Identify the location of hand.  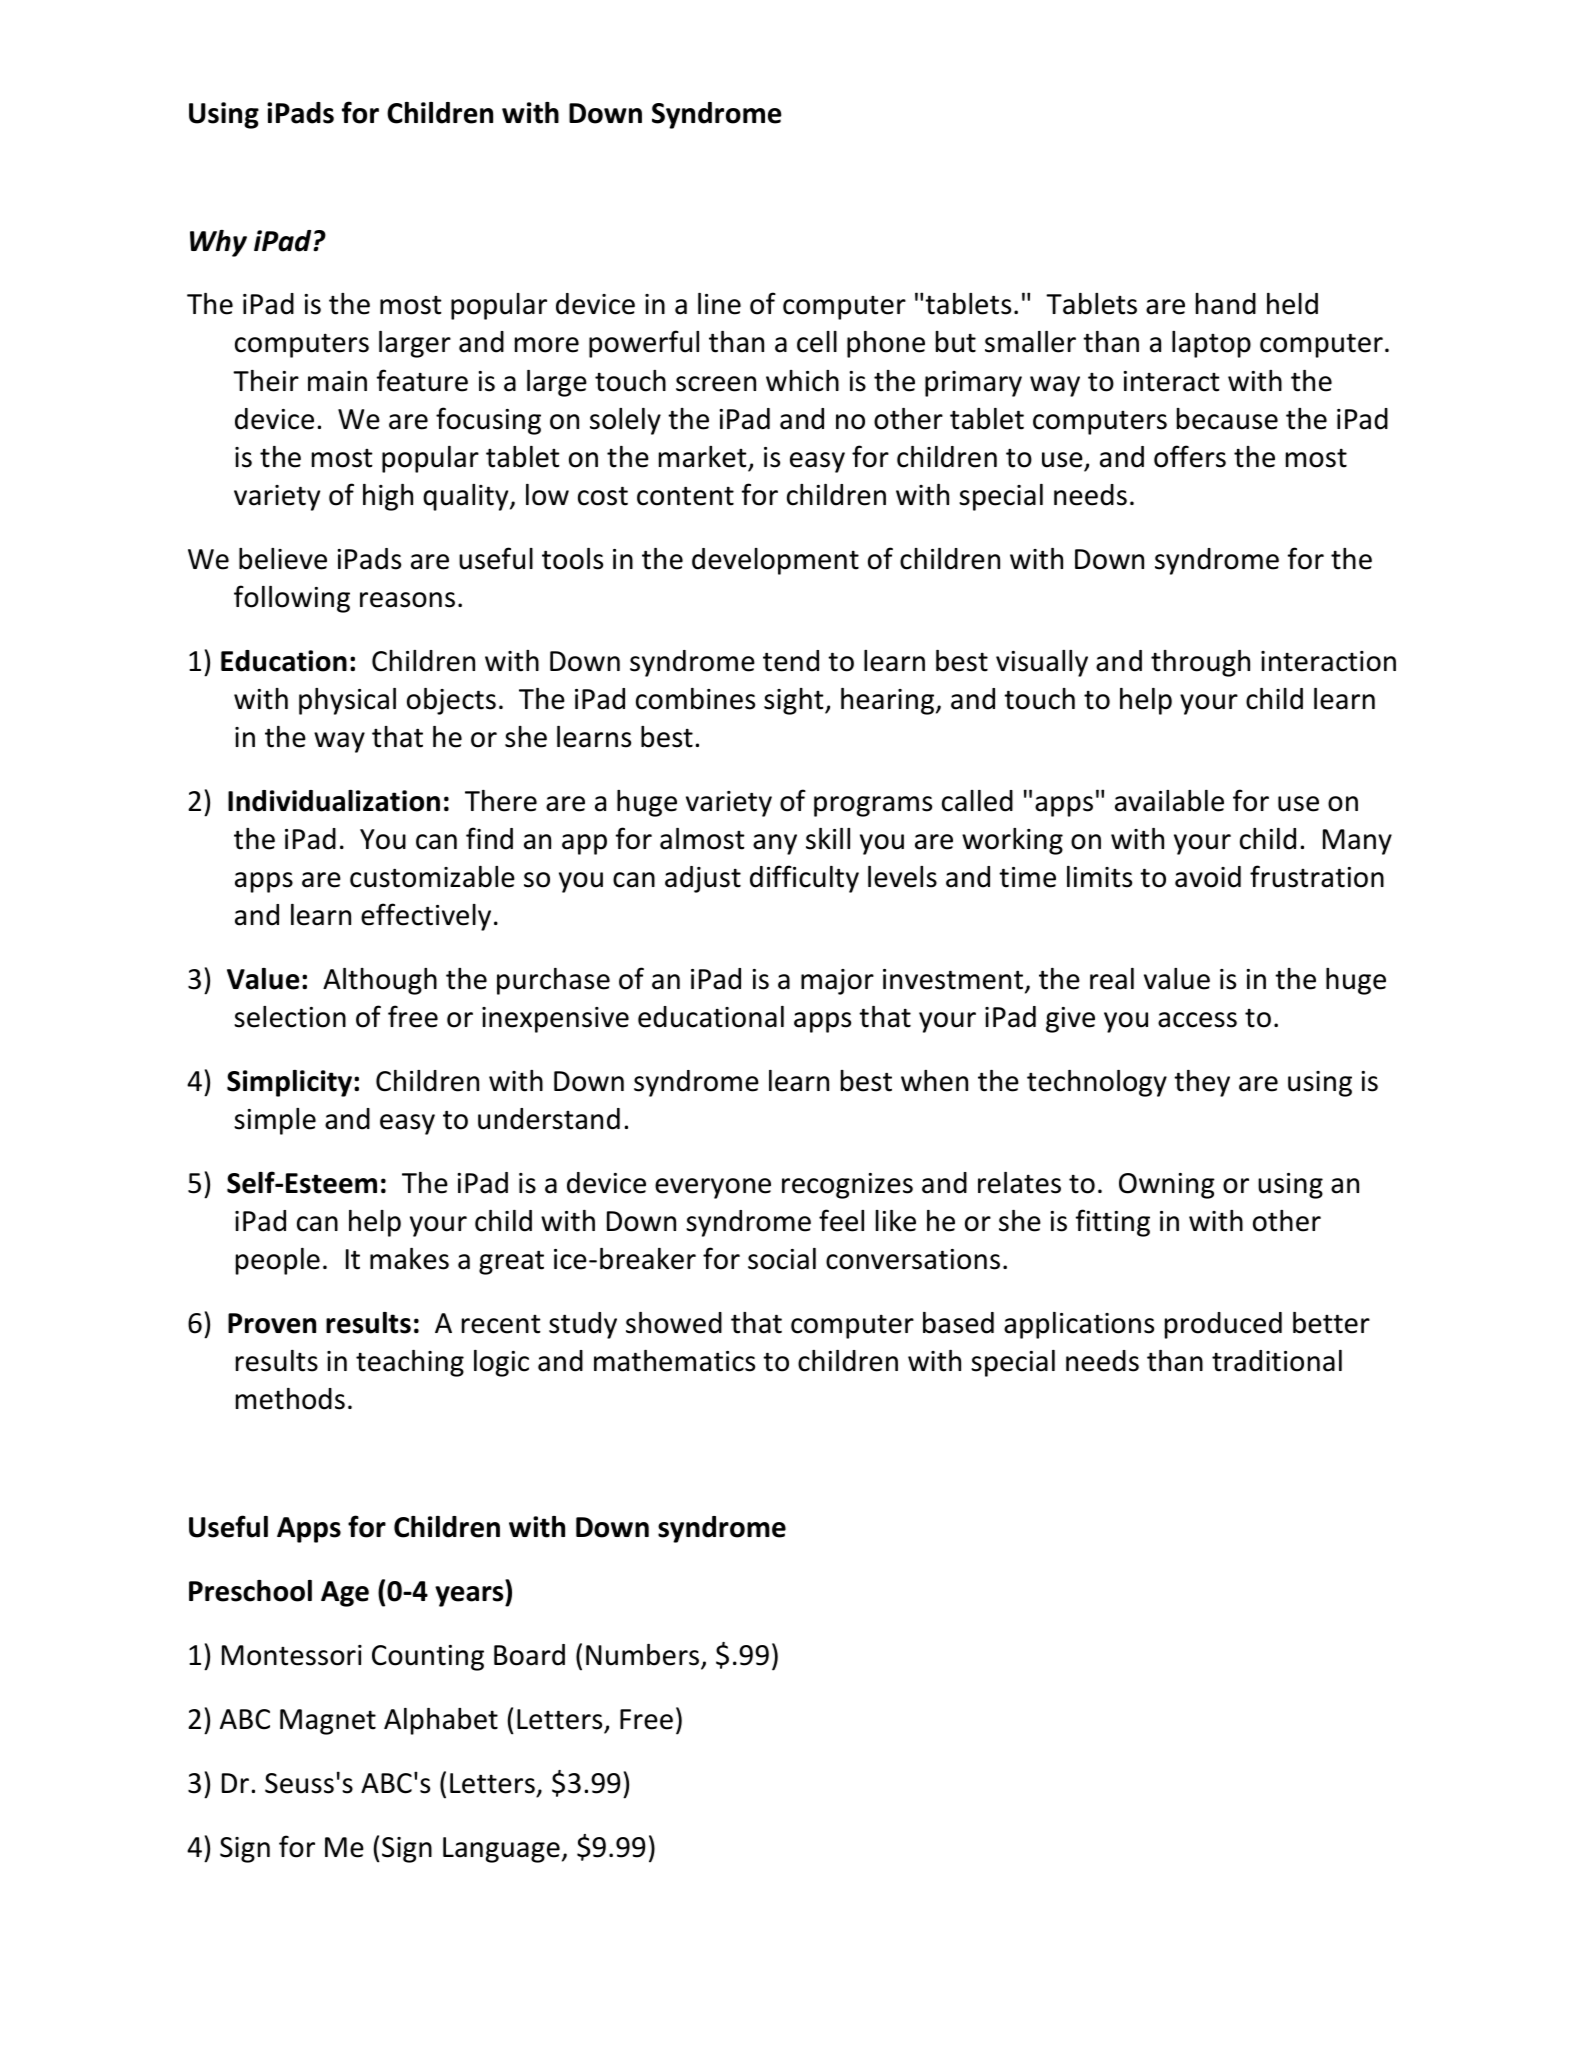
(1226, 304).
